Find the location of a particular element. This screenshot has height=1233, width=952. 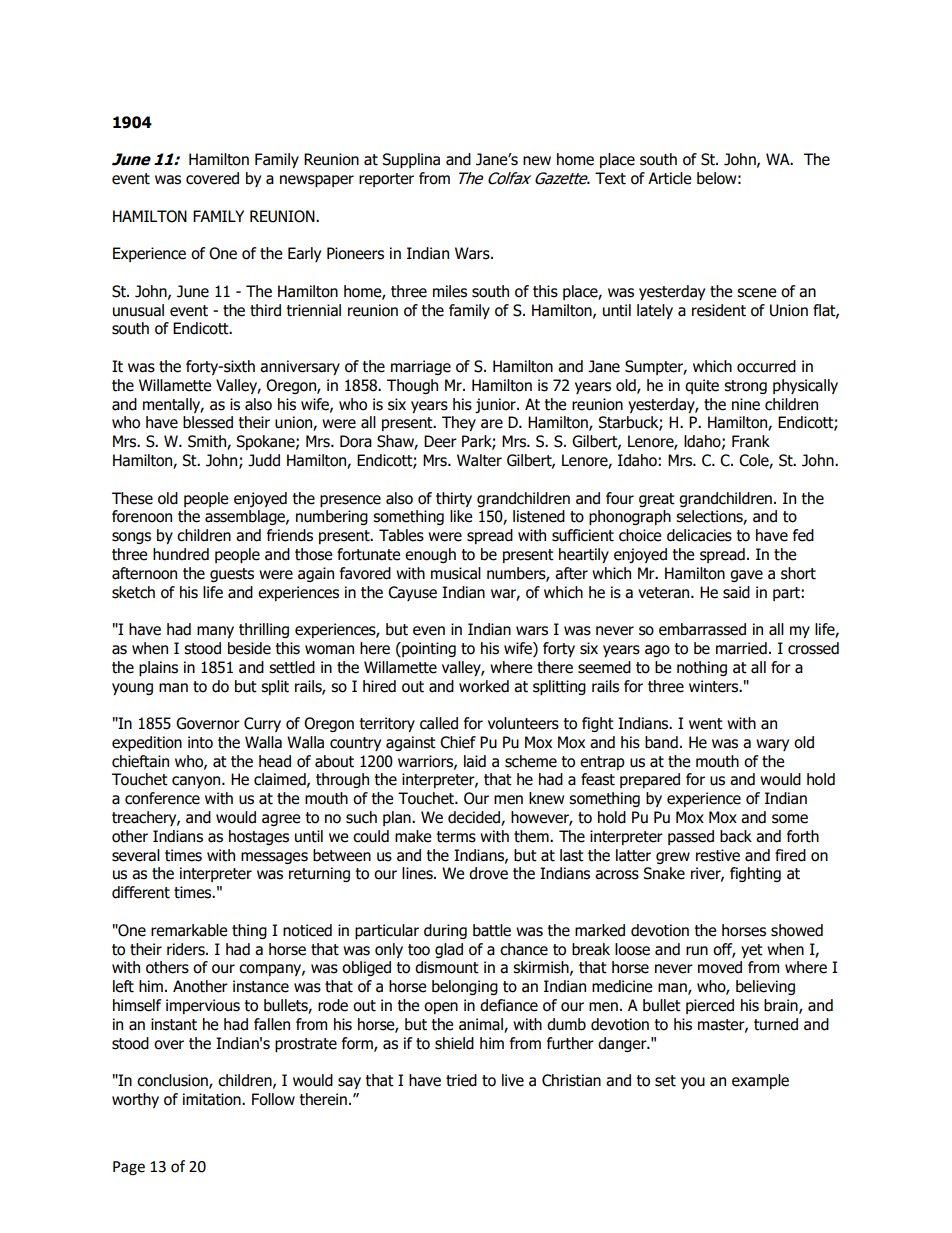

reporter is located at coordinates (386, 180).
